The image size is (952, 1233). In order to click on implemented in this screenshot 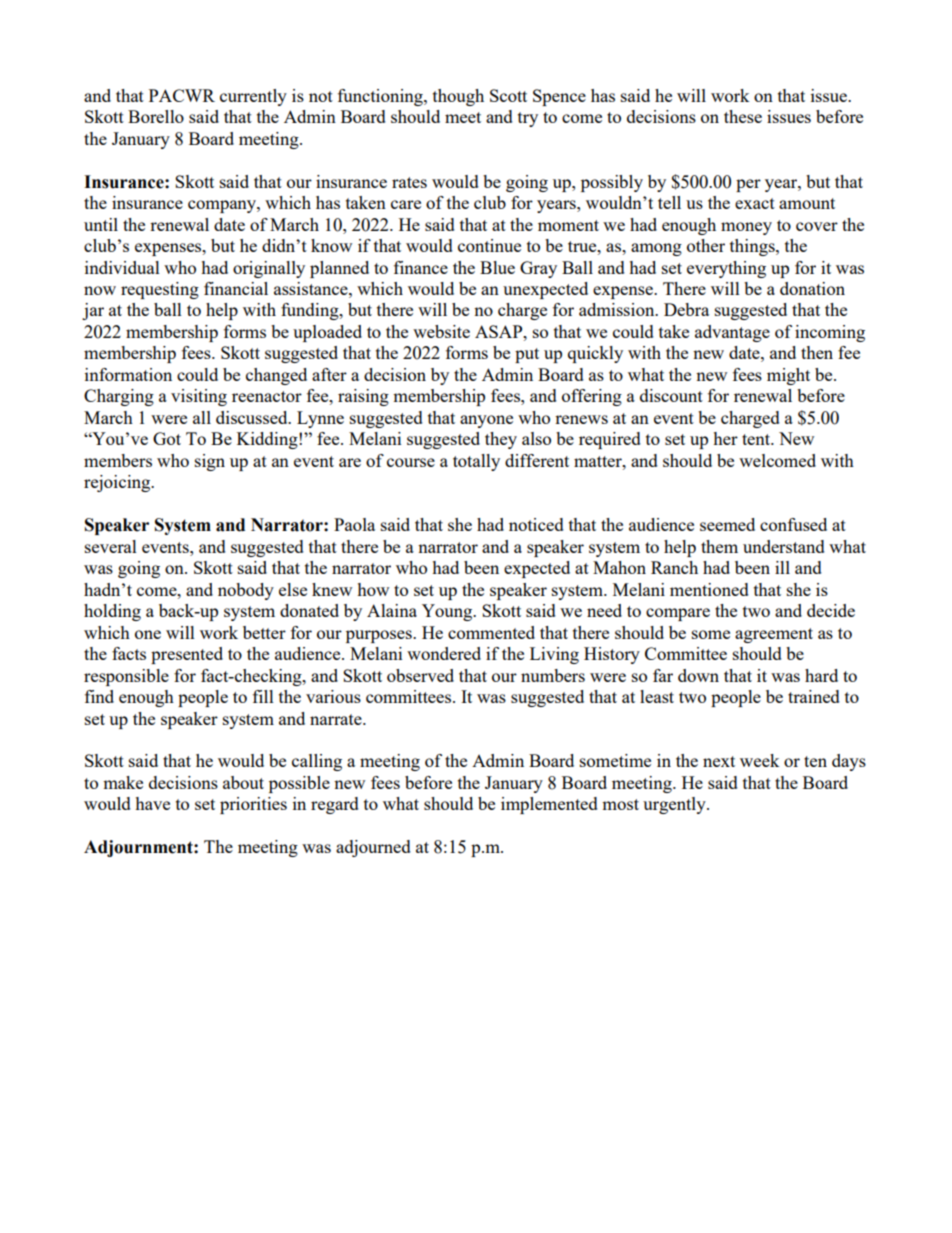, I will do `click(549, 805)`.
